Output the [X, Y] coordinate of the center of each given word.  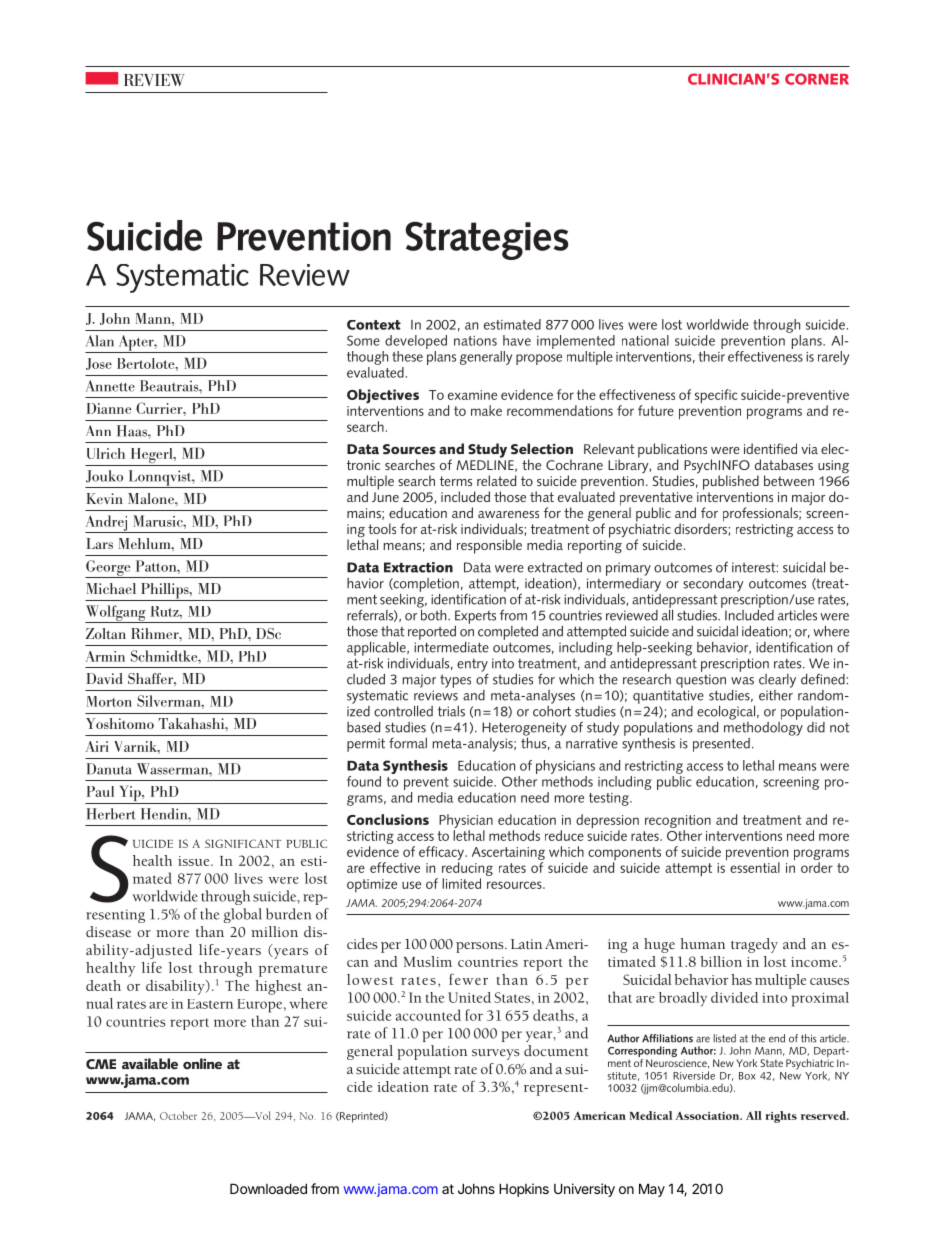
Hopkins [524, 1190]
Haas [133, 431]
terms [456, 481]
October [178, 1115]
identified [770, 448]
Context [374, 325]
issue [195, 861]
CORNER [817, 79]
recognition [678, 821]
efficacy [442, 853]
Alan [100, 341]
